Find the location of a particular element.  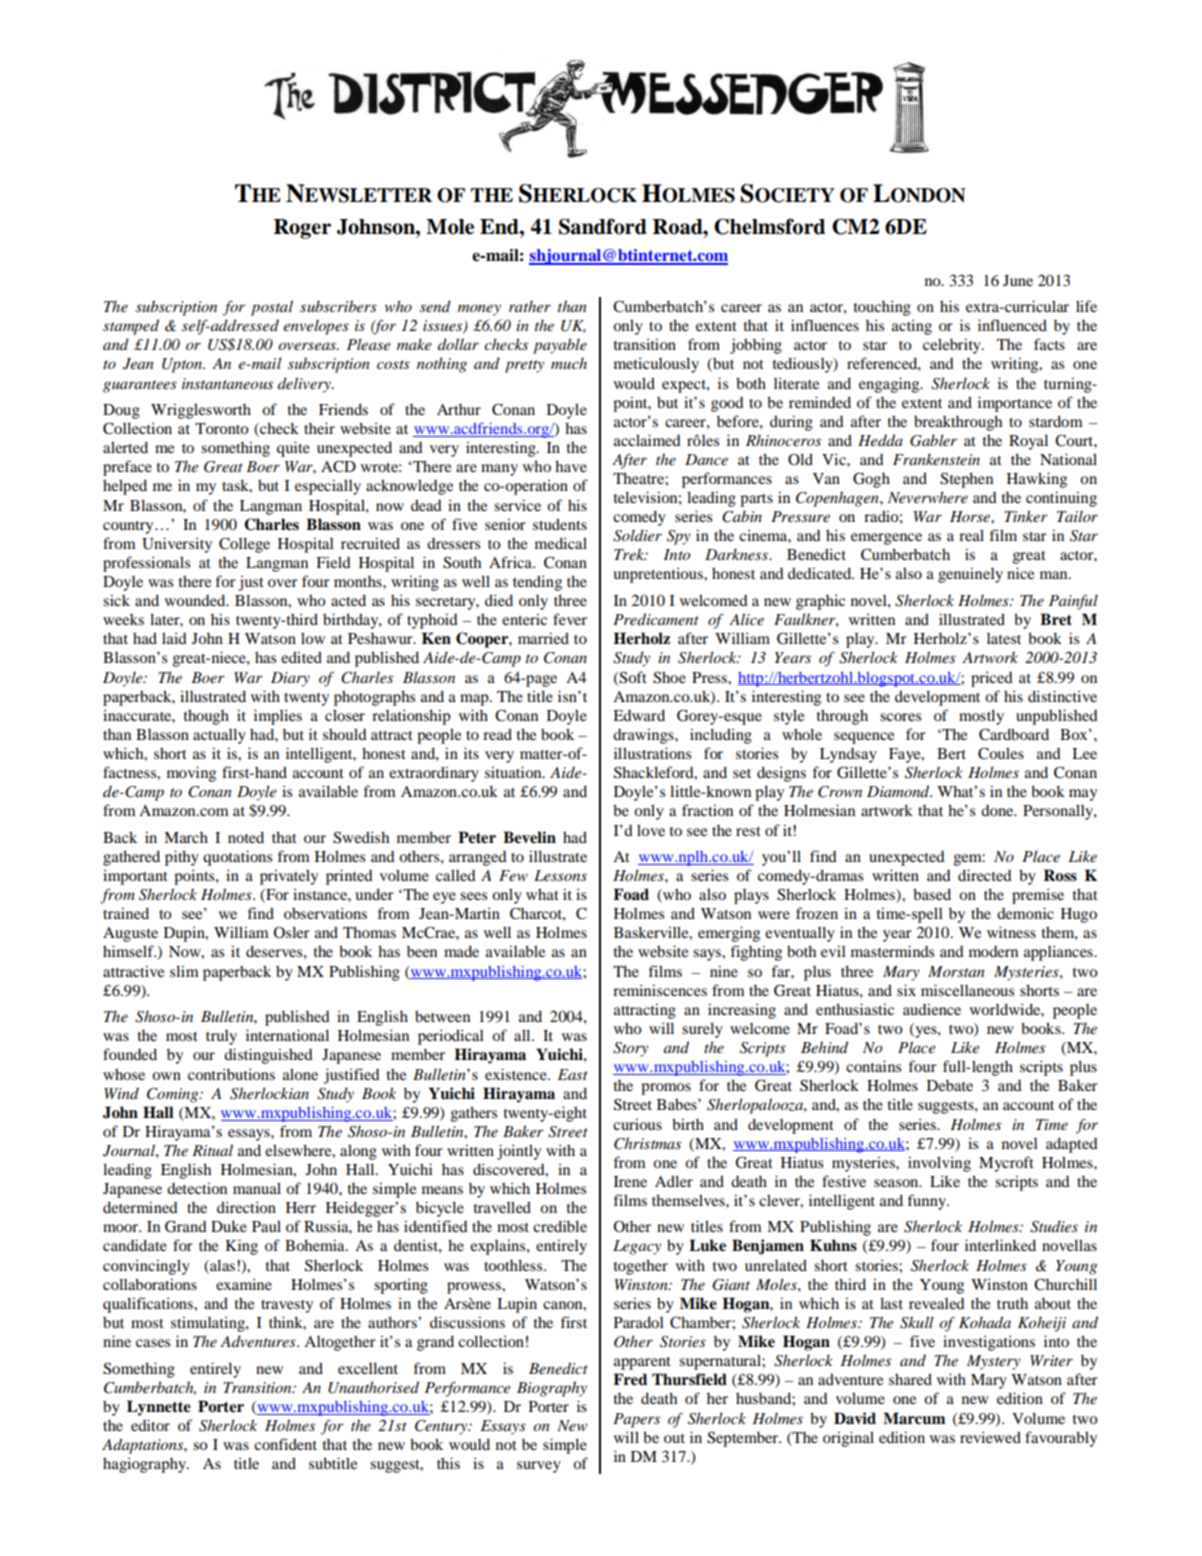

directed is located at coordinates (985, 875).
